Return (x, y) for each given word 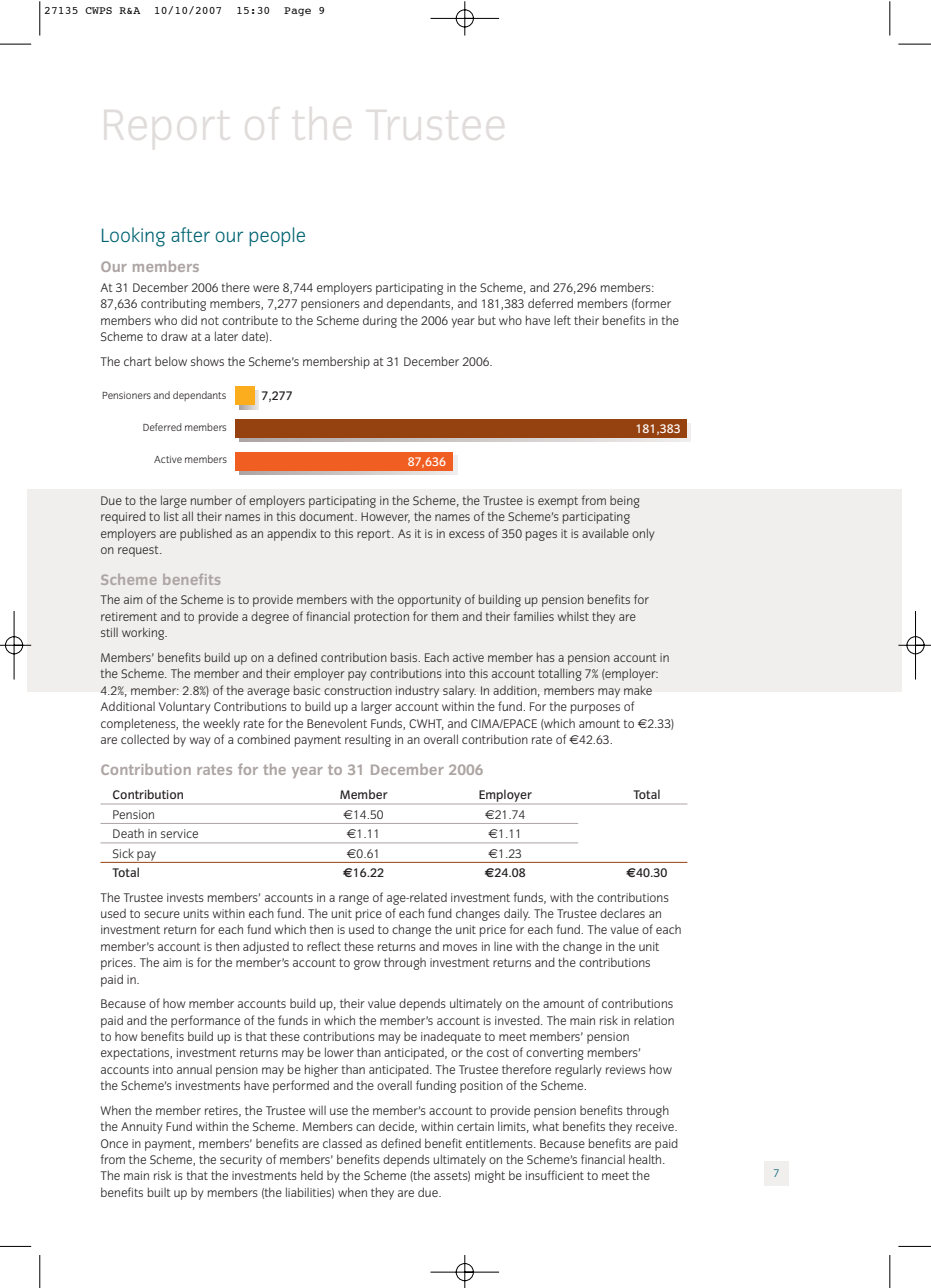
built (159, 1192)
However (385, 517)
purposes (595, 709)
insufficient (555, 1175)
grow (367, 965)
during (380, 322)
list (171, 516)
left (562, 320)
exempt (558, 502)
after (190, 234)
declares (622, 913)
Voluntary (185, 708)
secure (162, 914)
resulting (368, 741)
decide (398, 1127)
